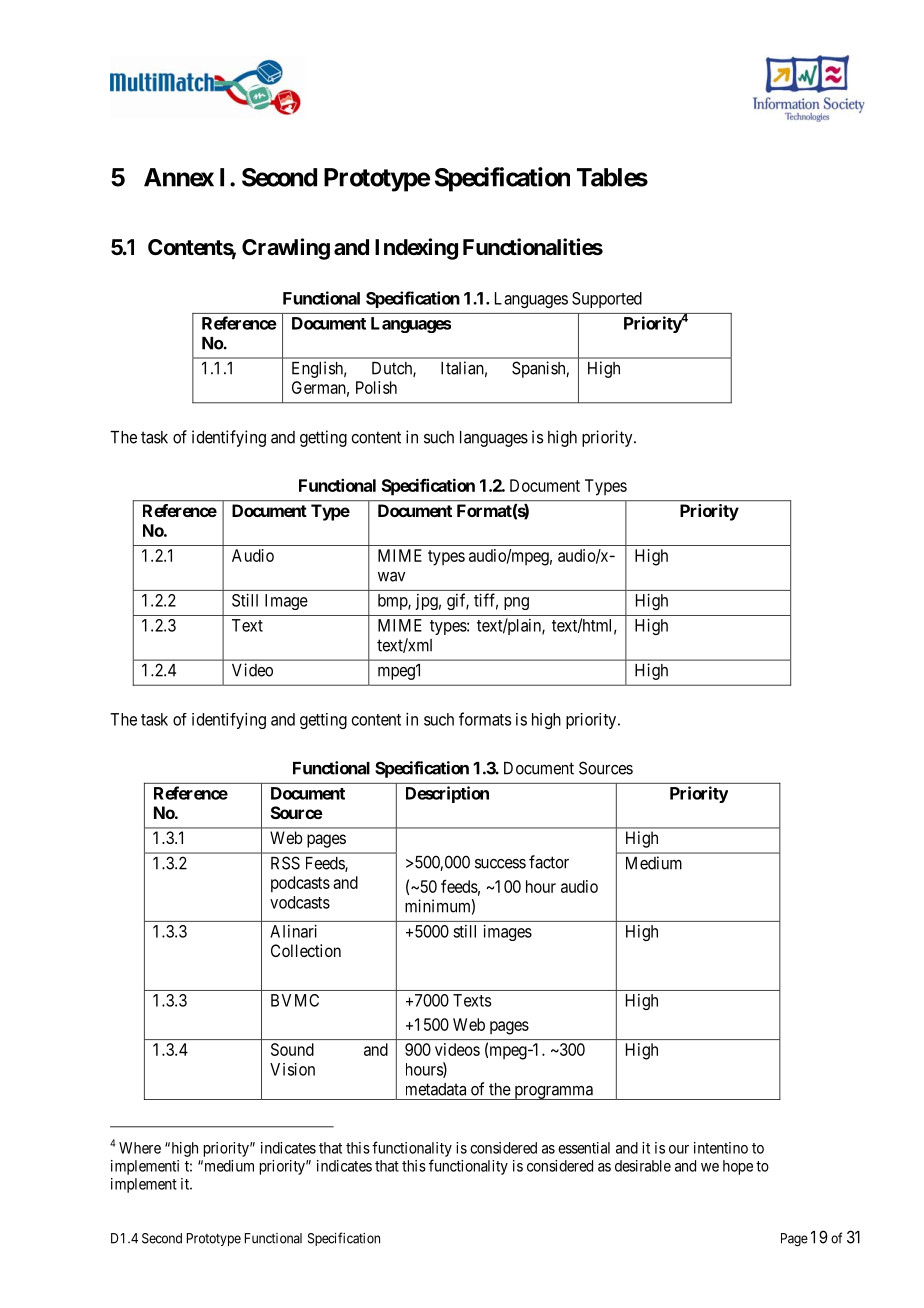 Image resolution: width=924 pixels, height=1308 pixels. What do you see at coordinates (447, 794) in the screenshot?
I see `Description` at bounding box center [447, 794].
